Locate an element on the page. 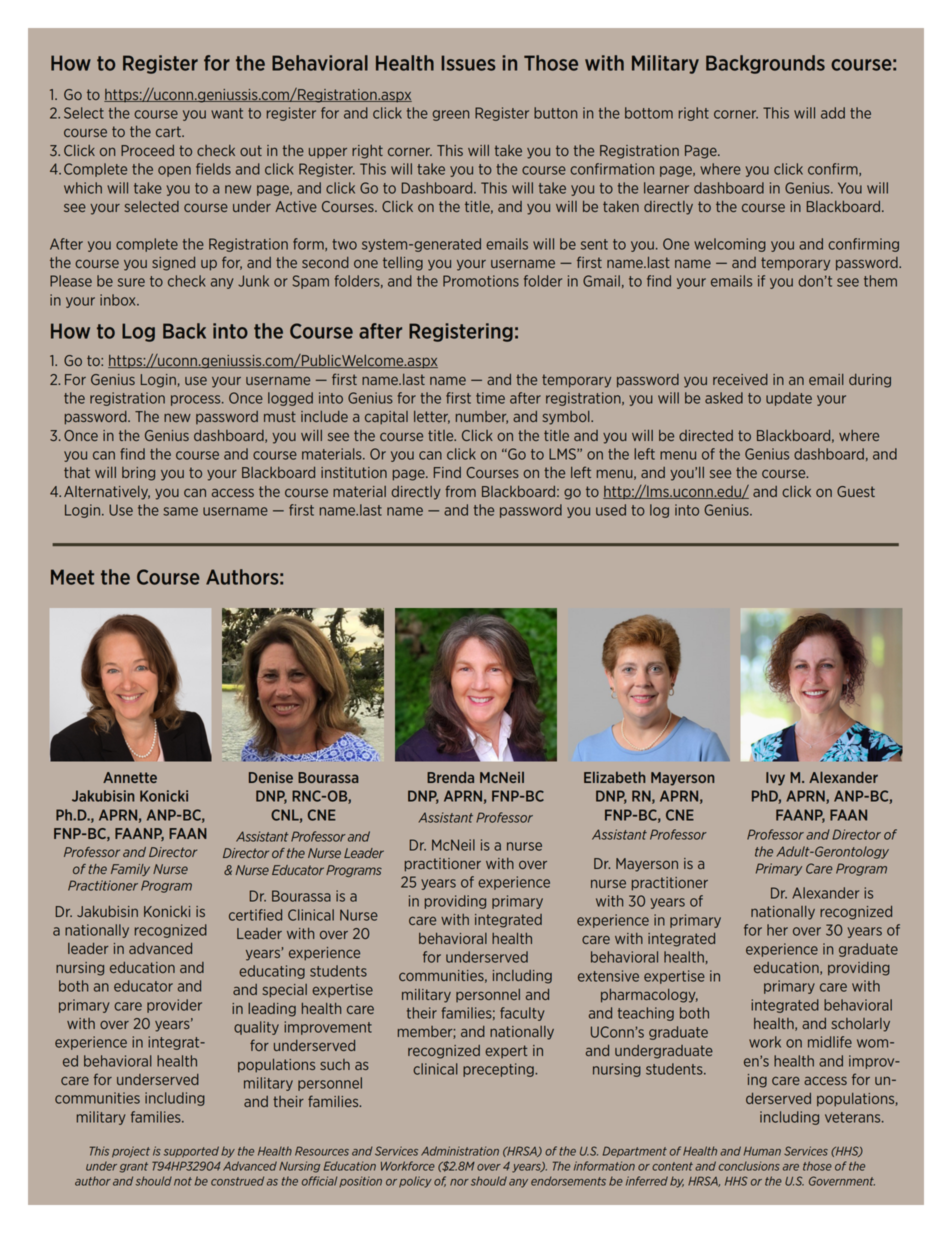 The width and height of the image is (952, 1233). Meet is located at coordinates (72, 577).
